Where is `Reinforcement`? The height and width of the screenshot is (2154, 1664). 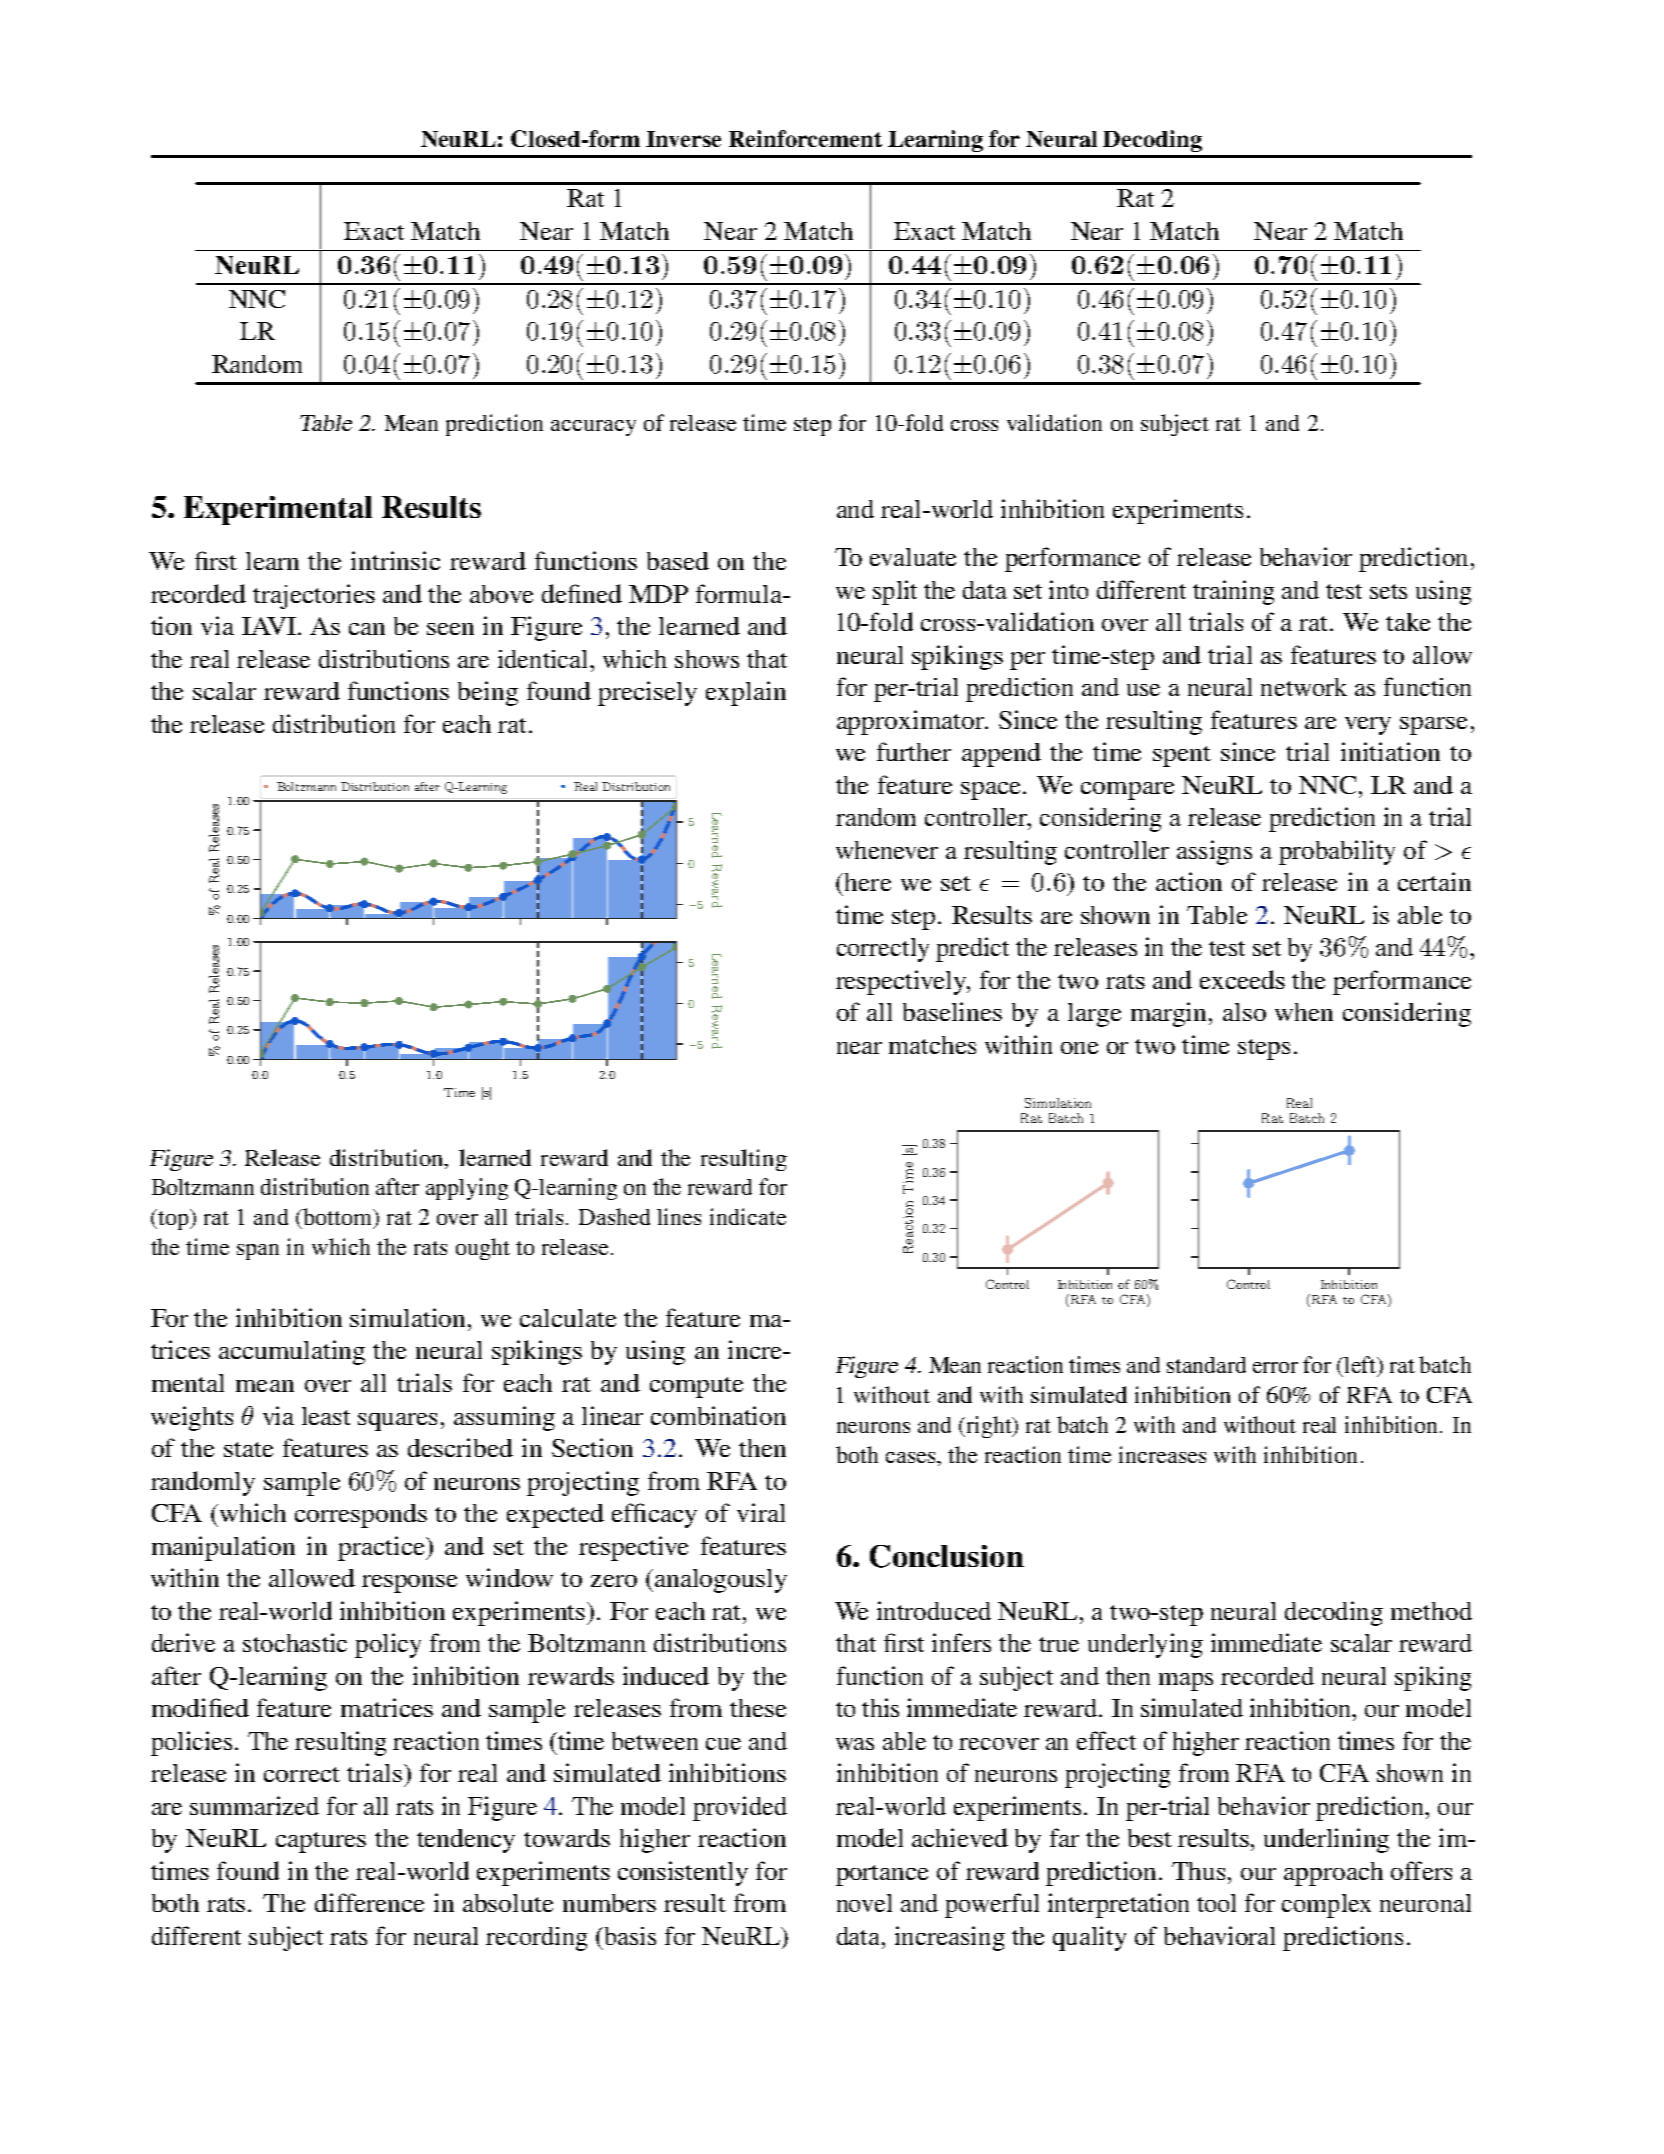
Reinforcement is located at coordinates (805, 138).
